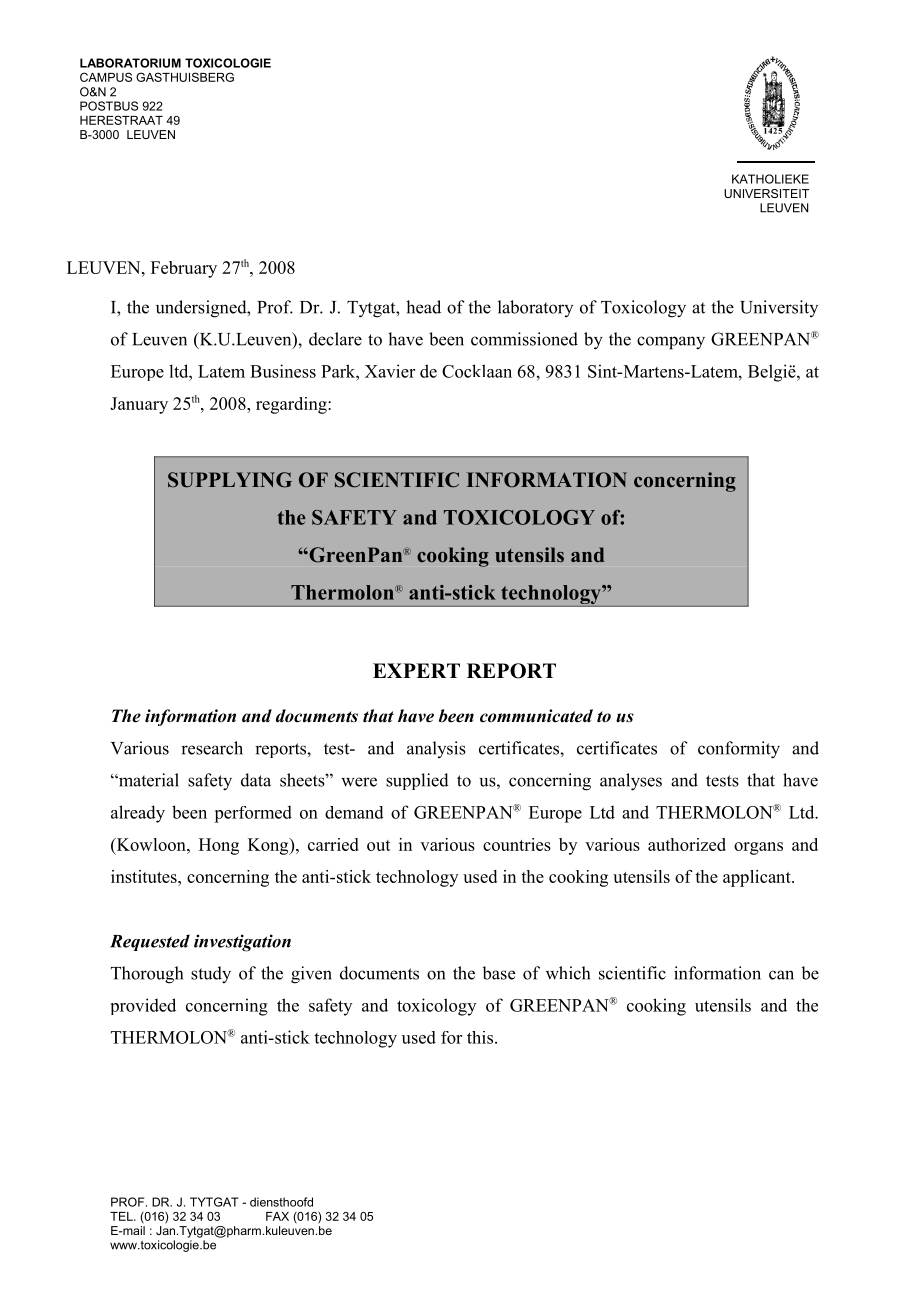  Describe the element at coordinates (277, 1216) in the image. I see `FAX` at that location.
